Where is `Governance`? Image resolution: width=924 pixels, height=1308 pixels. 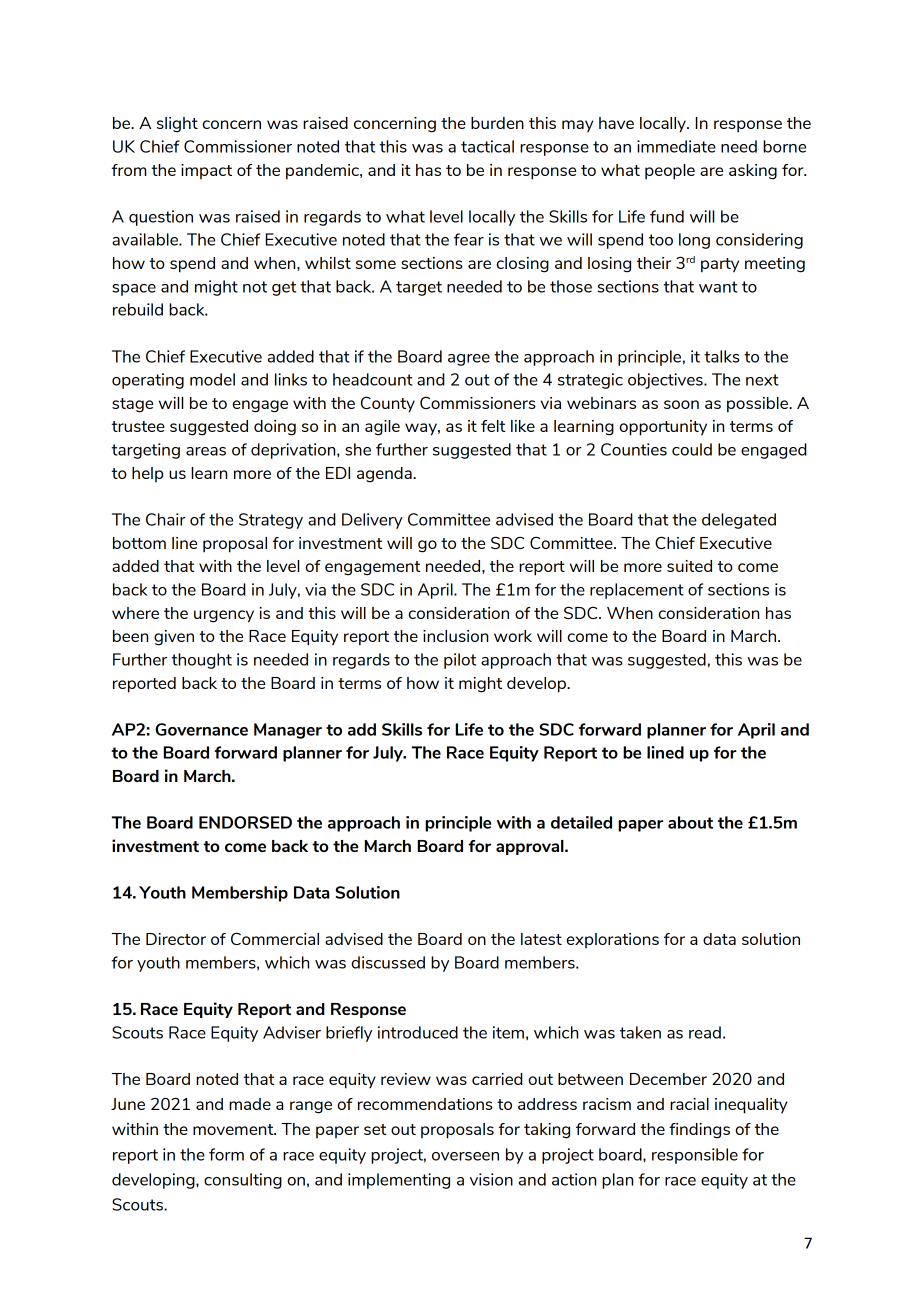
Governance is located at coordinates (201, 729).
